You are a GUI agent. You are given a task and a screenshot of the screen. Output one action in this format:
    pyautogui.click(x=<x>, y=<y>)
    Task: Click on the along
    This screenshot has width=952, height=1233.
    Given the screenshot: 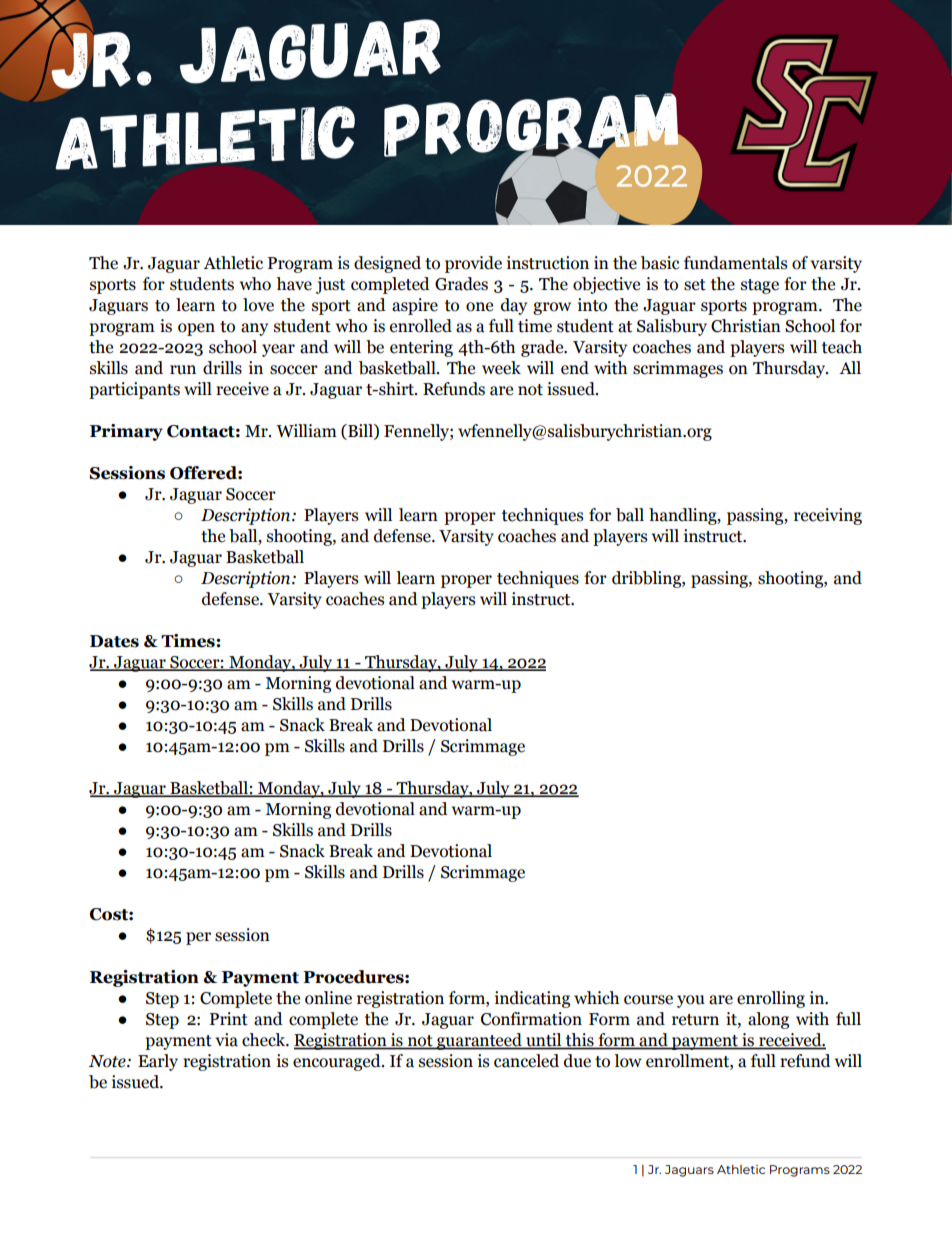 What is the action you would take?
    pyautogui.click(x=768, y=1020)
